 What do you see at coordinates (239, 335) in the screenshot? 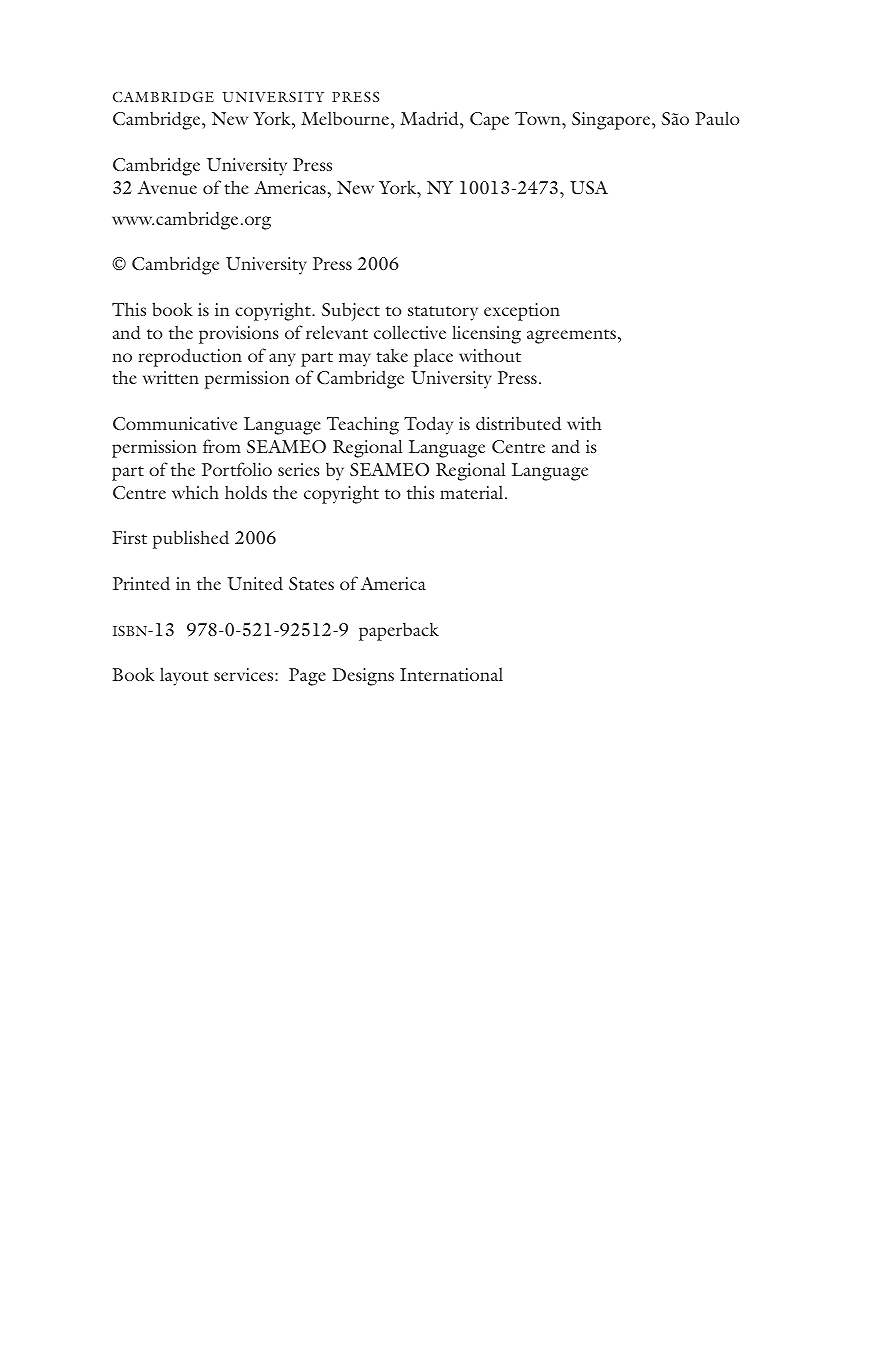
I see `provisions` at bounding box center [239, 335].
